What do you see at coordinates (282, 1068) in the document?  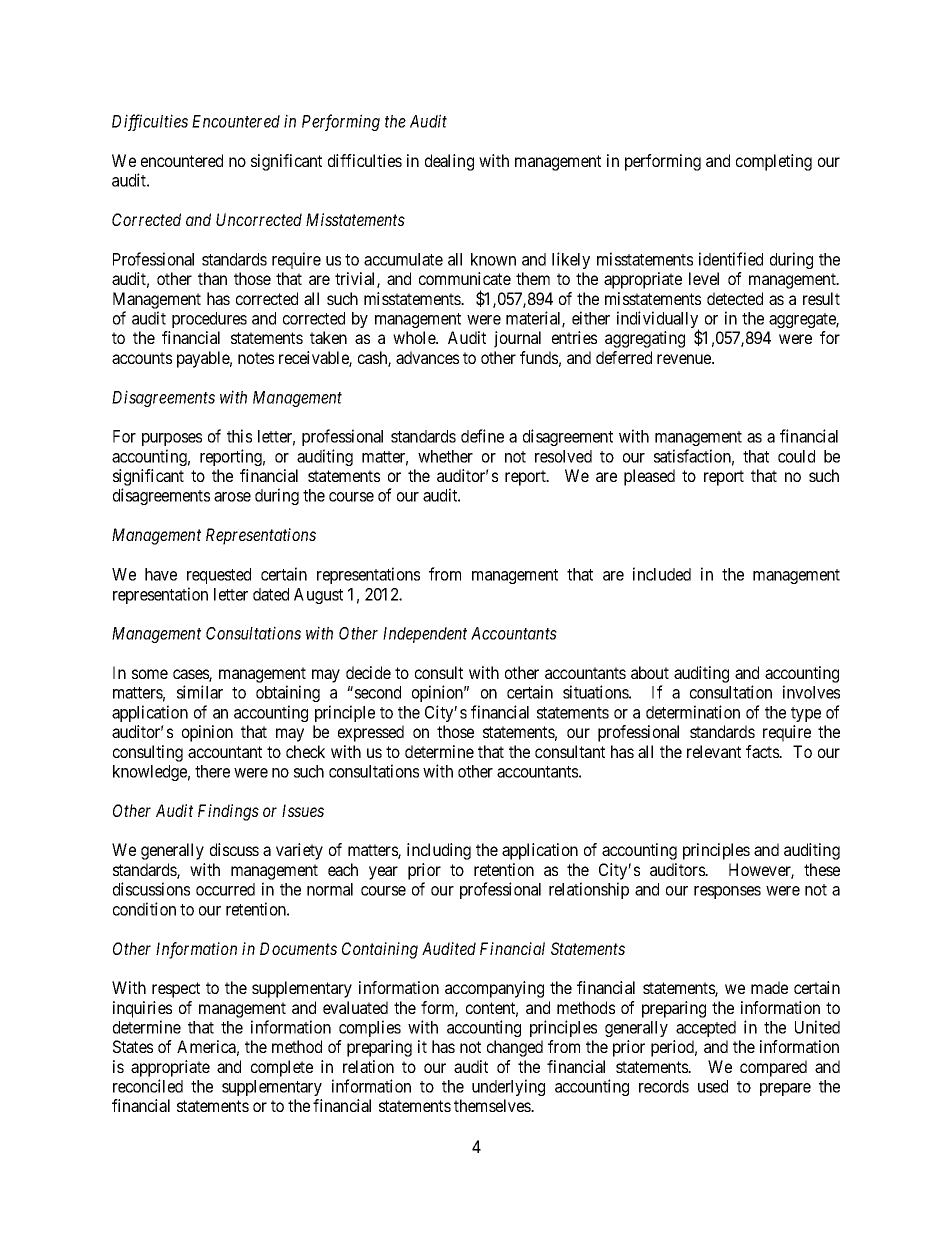 I see `complete` at bounding box center [282, 1068].
